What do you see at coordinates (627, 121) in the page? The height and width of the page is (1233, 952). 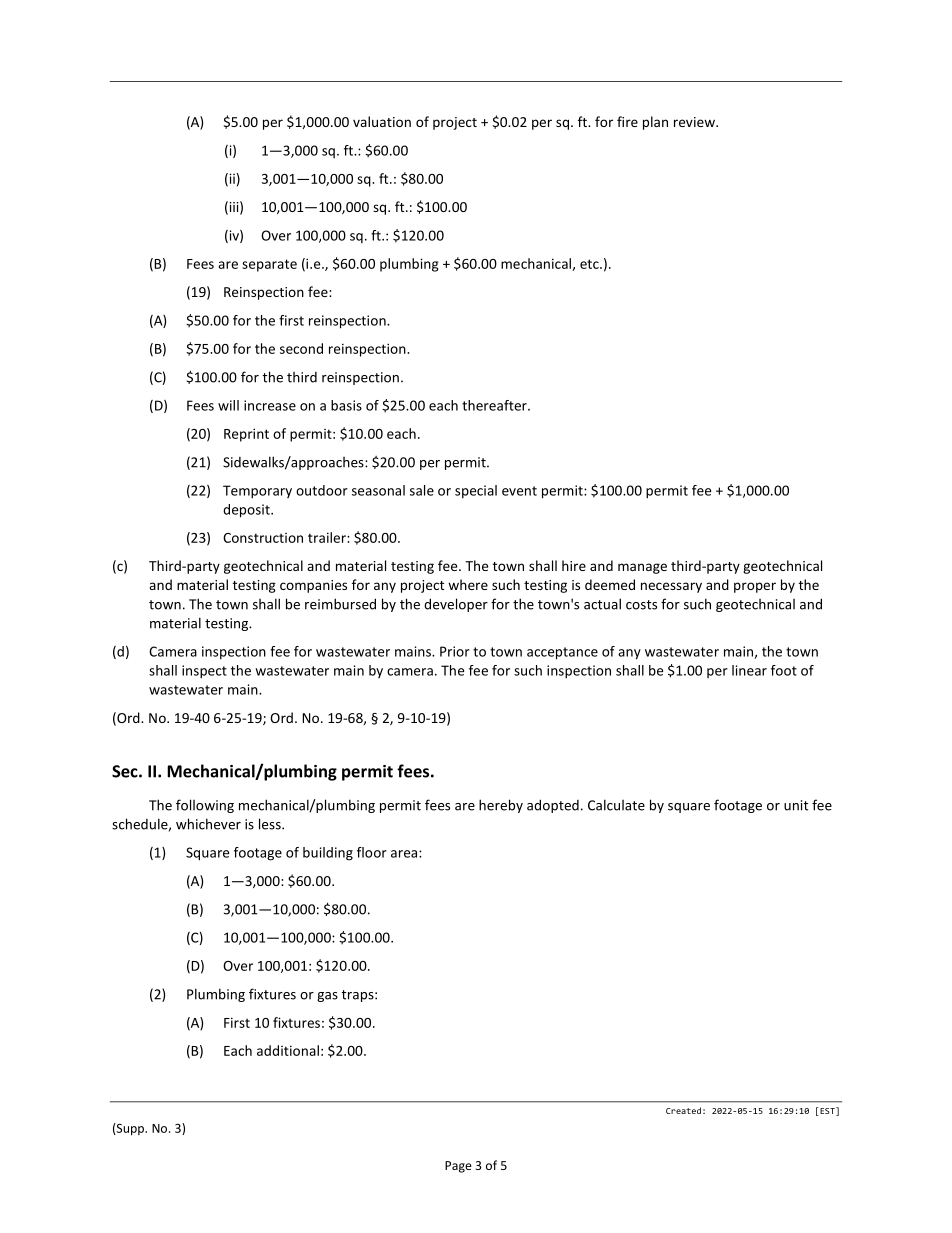 I see `fire` at bounding box center [627, 121].
